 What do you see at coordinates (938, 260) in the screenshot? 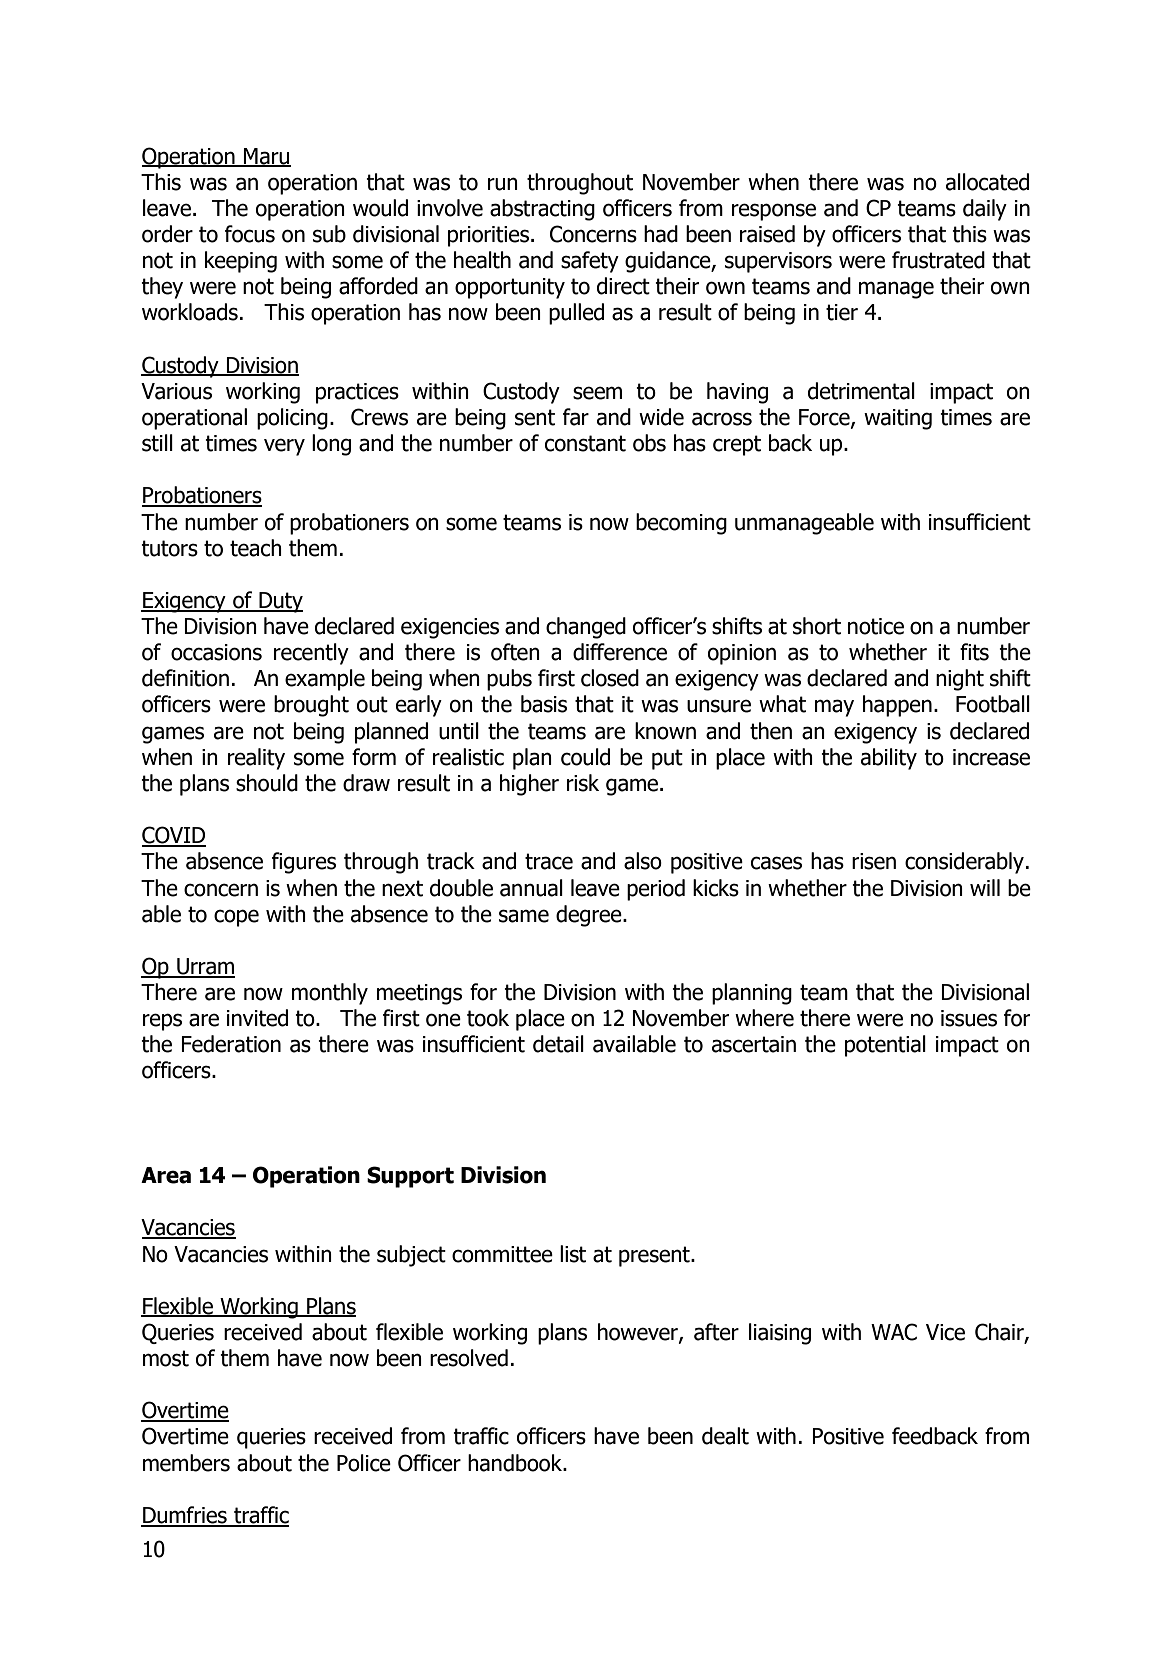
I see `frustrated` at bounding box center [938, 260].
